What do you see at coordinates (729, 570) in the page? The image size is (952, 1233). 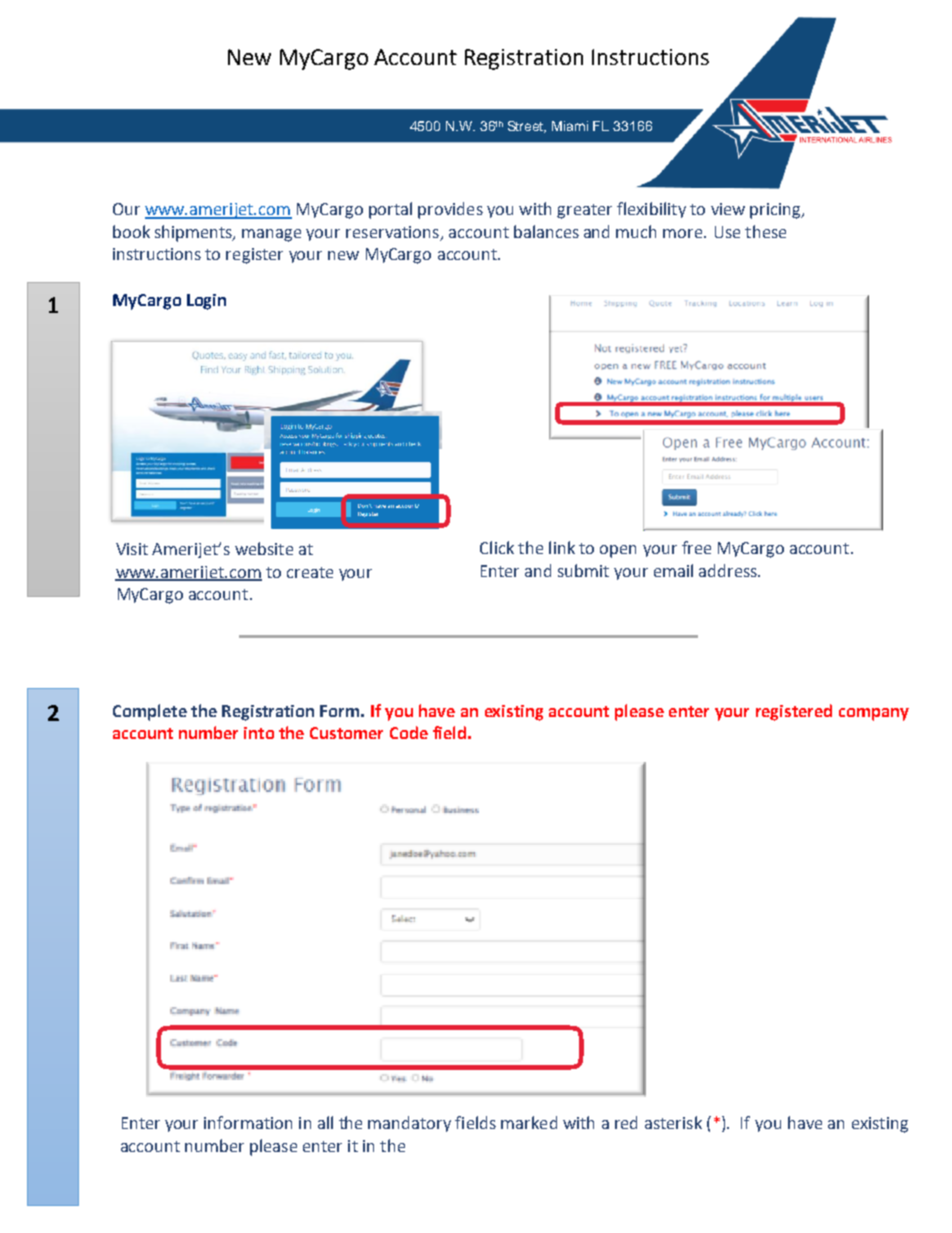 I see `address` at bounding box center [729, 570].
